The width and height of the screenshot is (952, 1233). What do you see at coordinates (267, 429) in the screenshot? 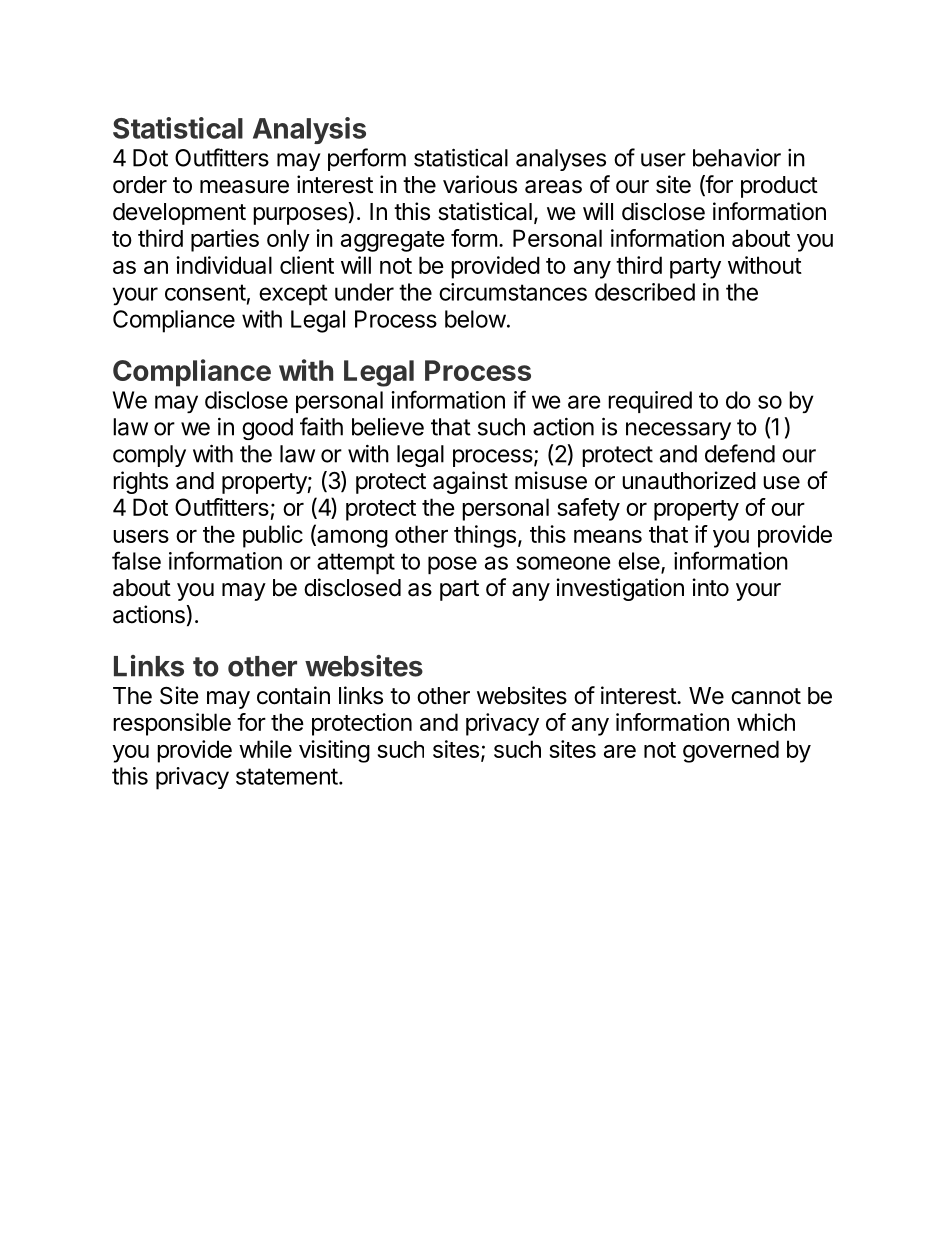
I see `good` at bounding box center [267, 429].
